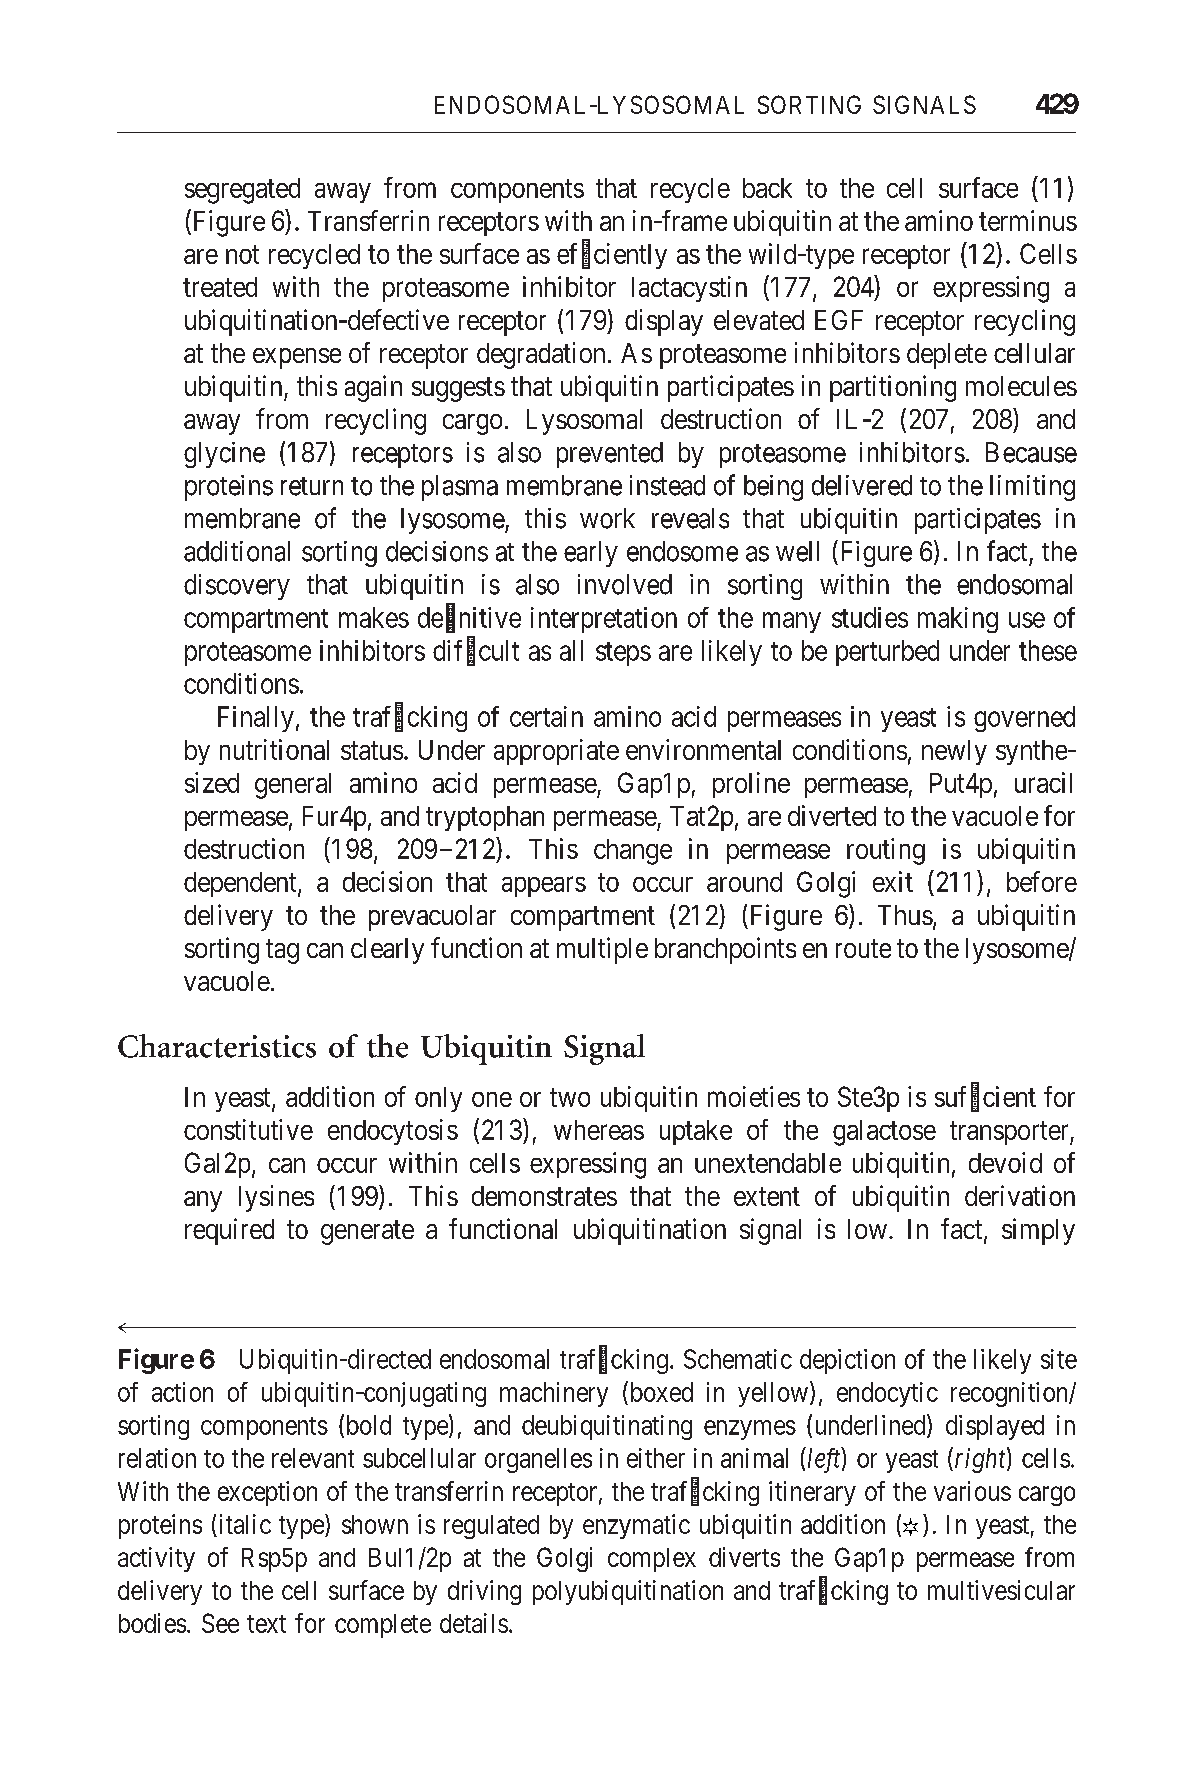 The height and width of the page is (1785, 1190). I want to click on itinerary, so click(812, 1493).
